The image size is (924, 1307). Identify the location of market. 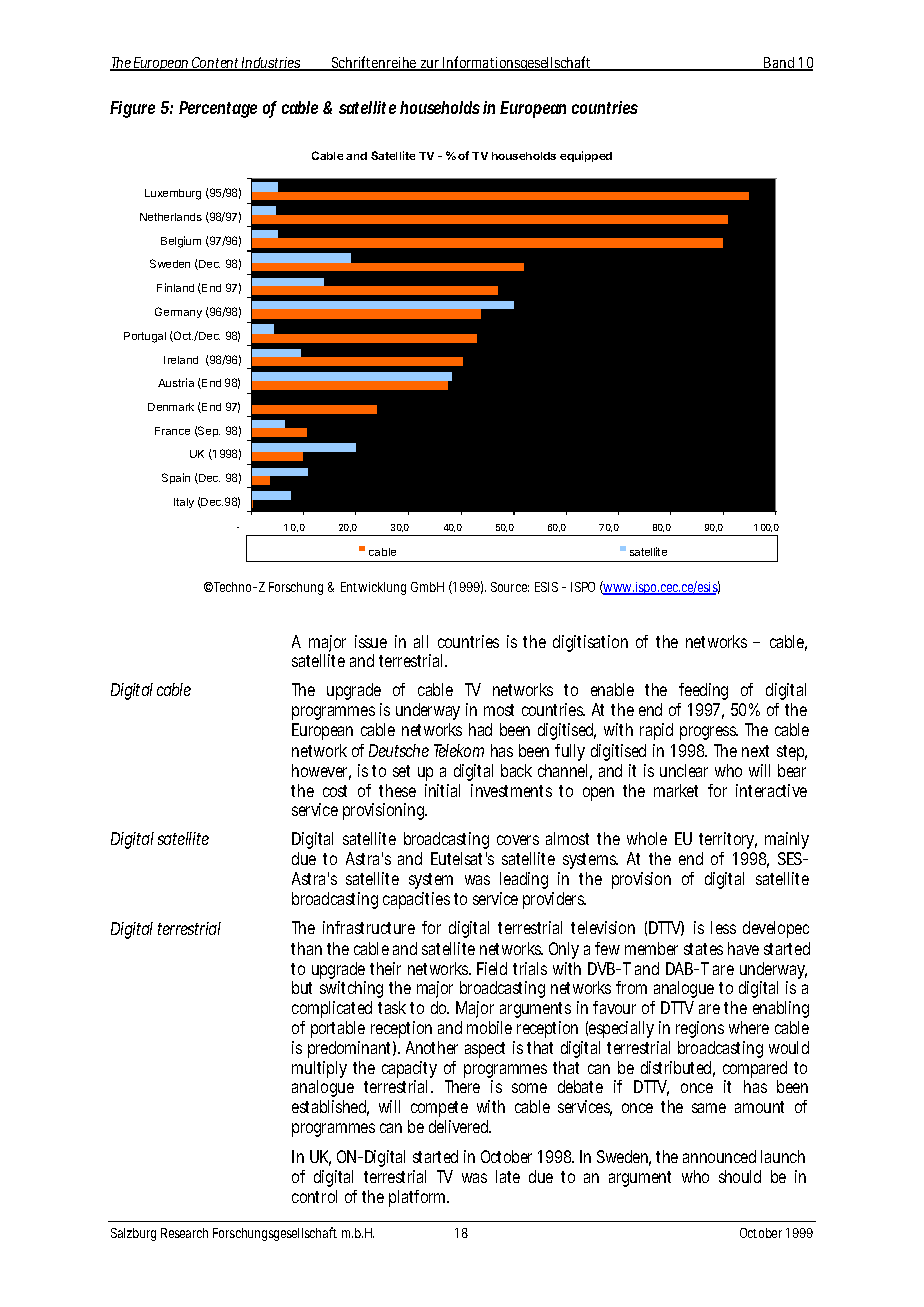
(676, 790).
